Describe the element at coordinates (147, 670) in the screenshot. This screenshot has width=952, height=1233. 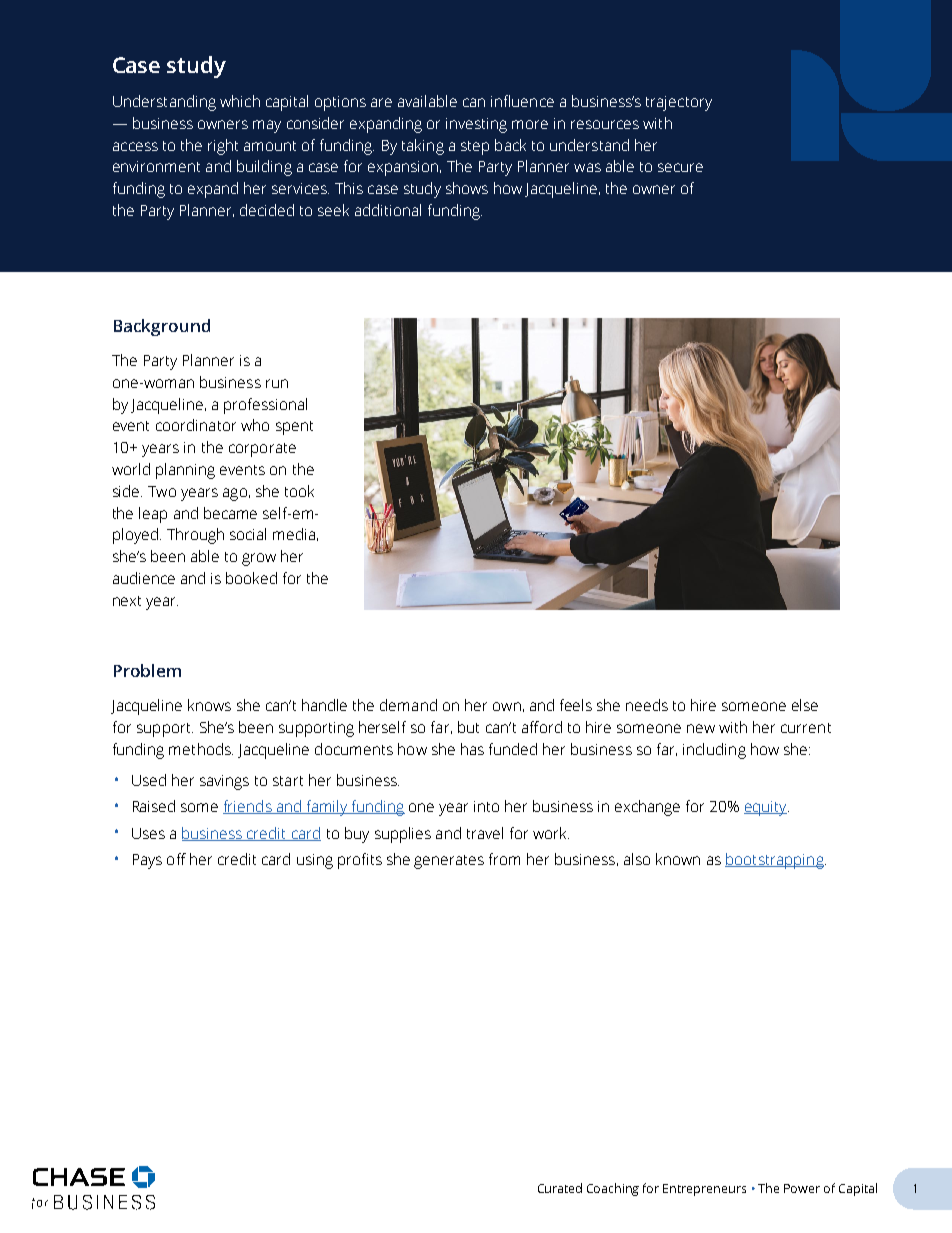
I see `Problem` at that location.
